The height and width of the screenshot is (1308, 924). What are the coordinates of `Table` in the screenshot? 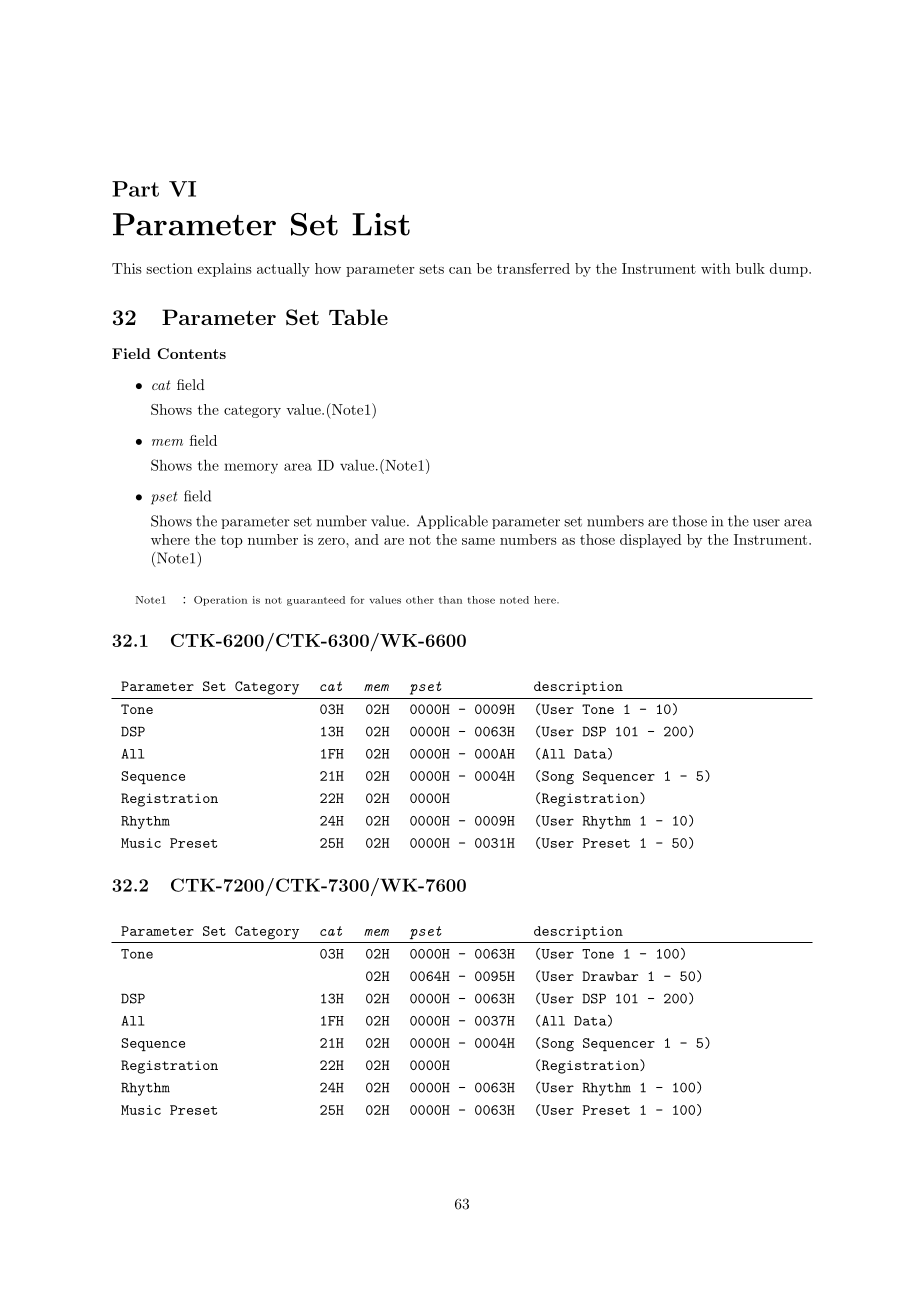 It's located at (358, 317).
